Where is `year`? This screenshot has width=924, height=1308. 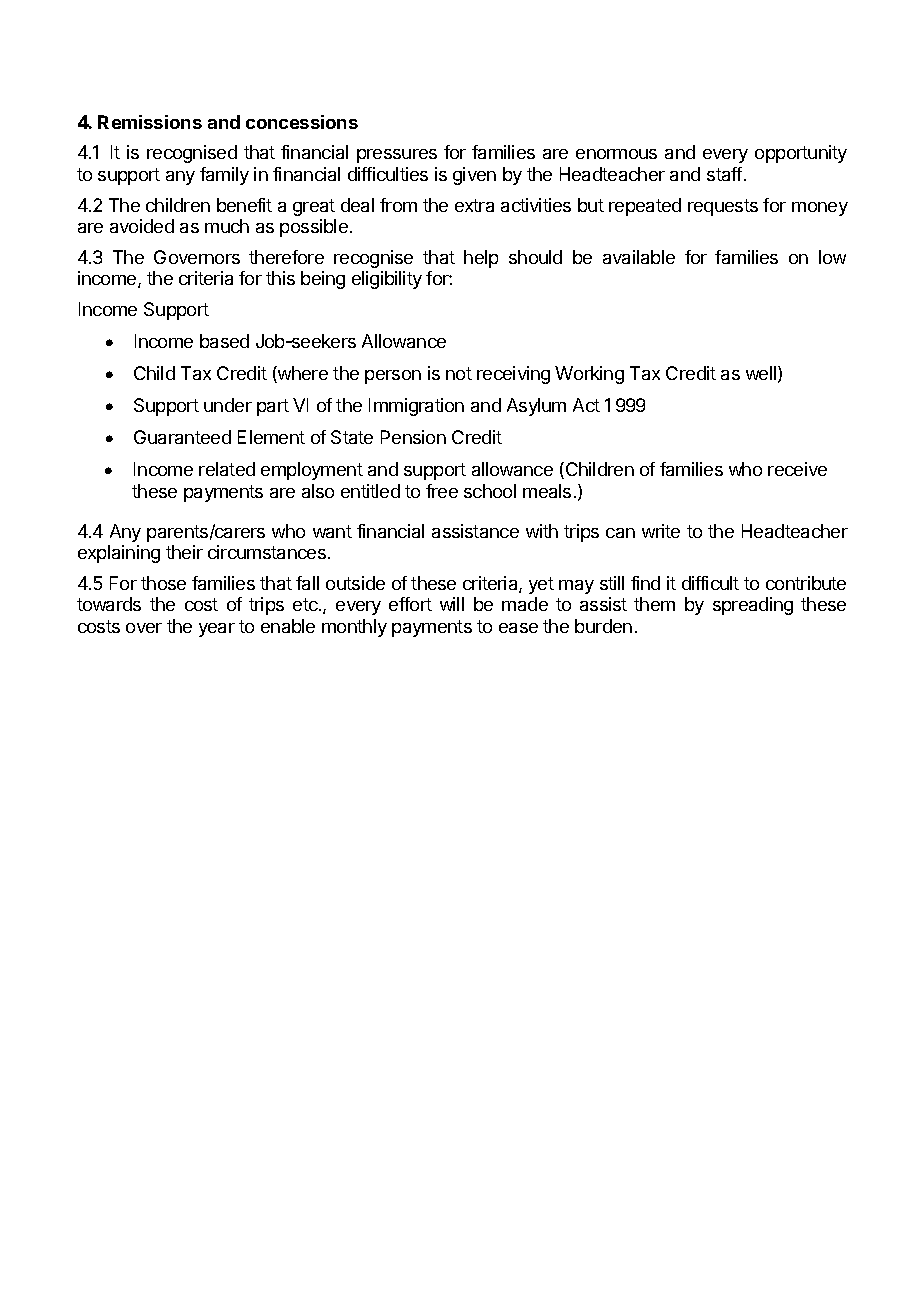
year is located at coordinates (217, 630).
